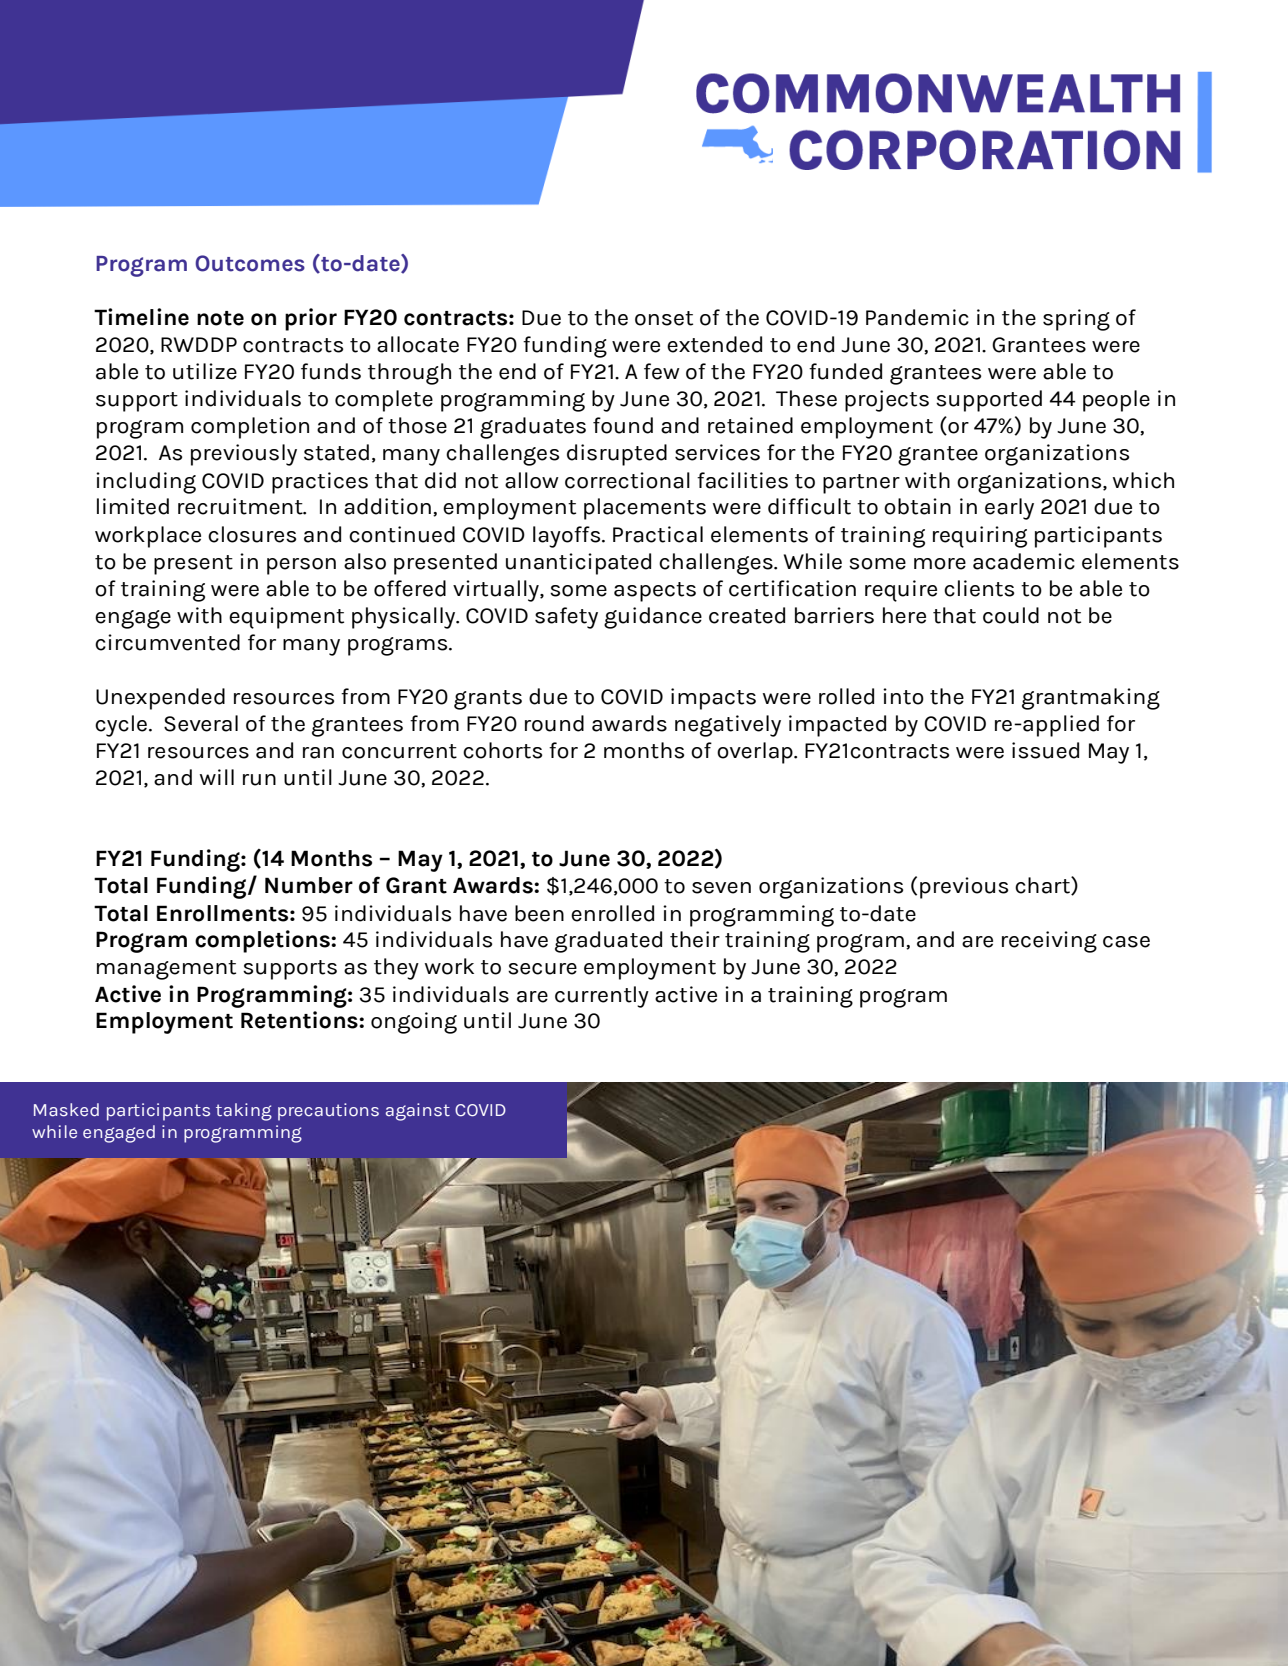  I want to click on taking, so click(244, 1112).
